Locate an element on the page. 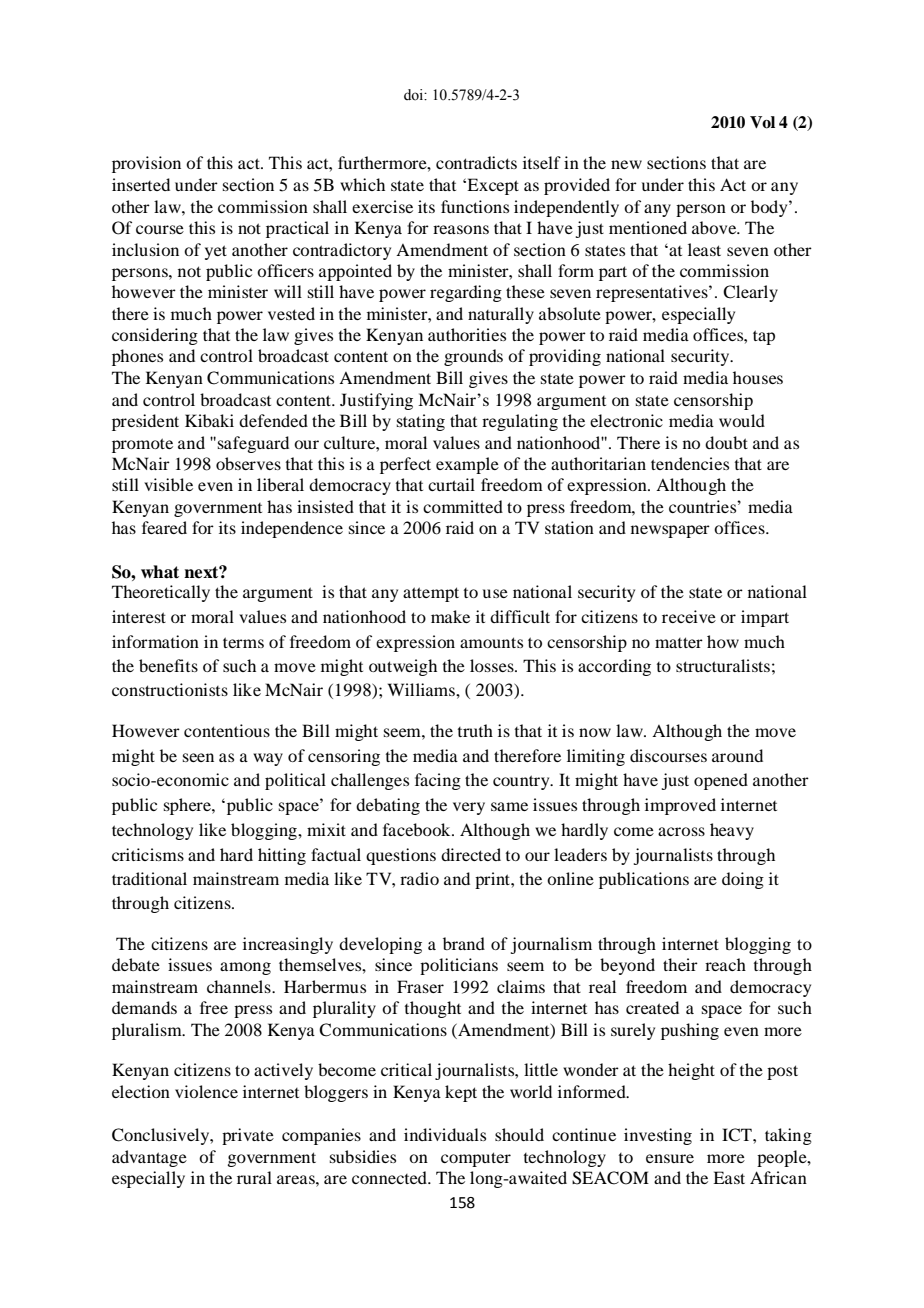 The width and height of the document is (924, 1308). private is located at coordinates (248, 1136).
